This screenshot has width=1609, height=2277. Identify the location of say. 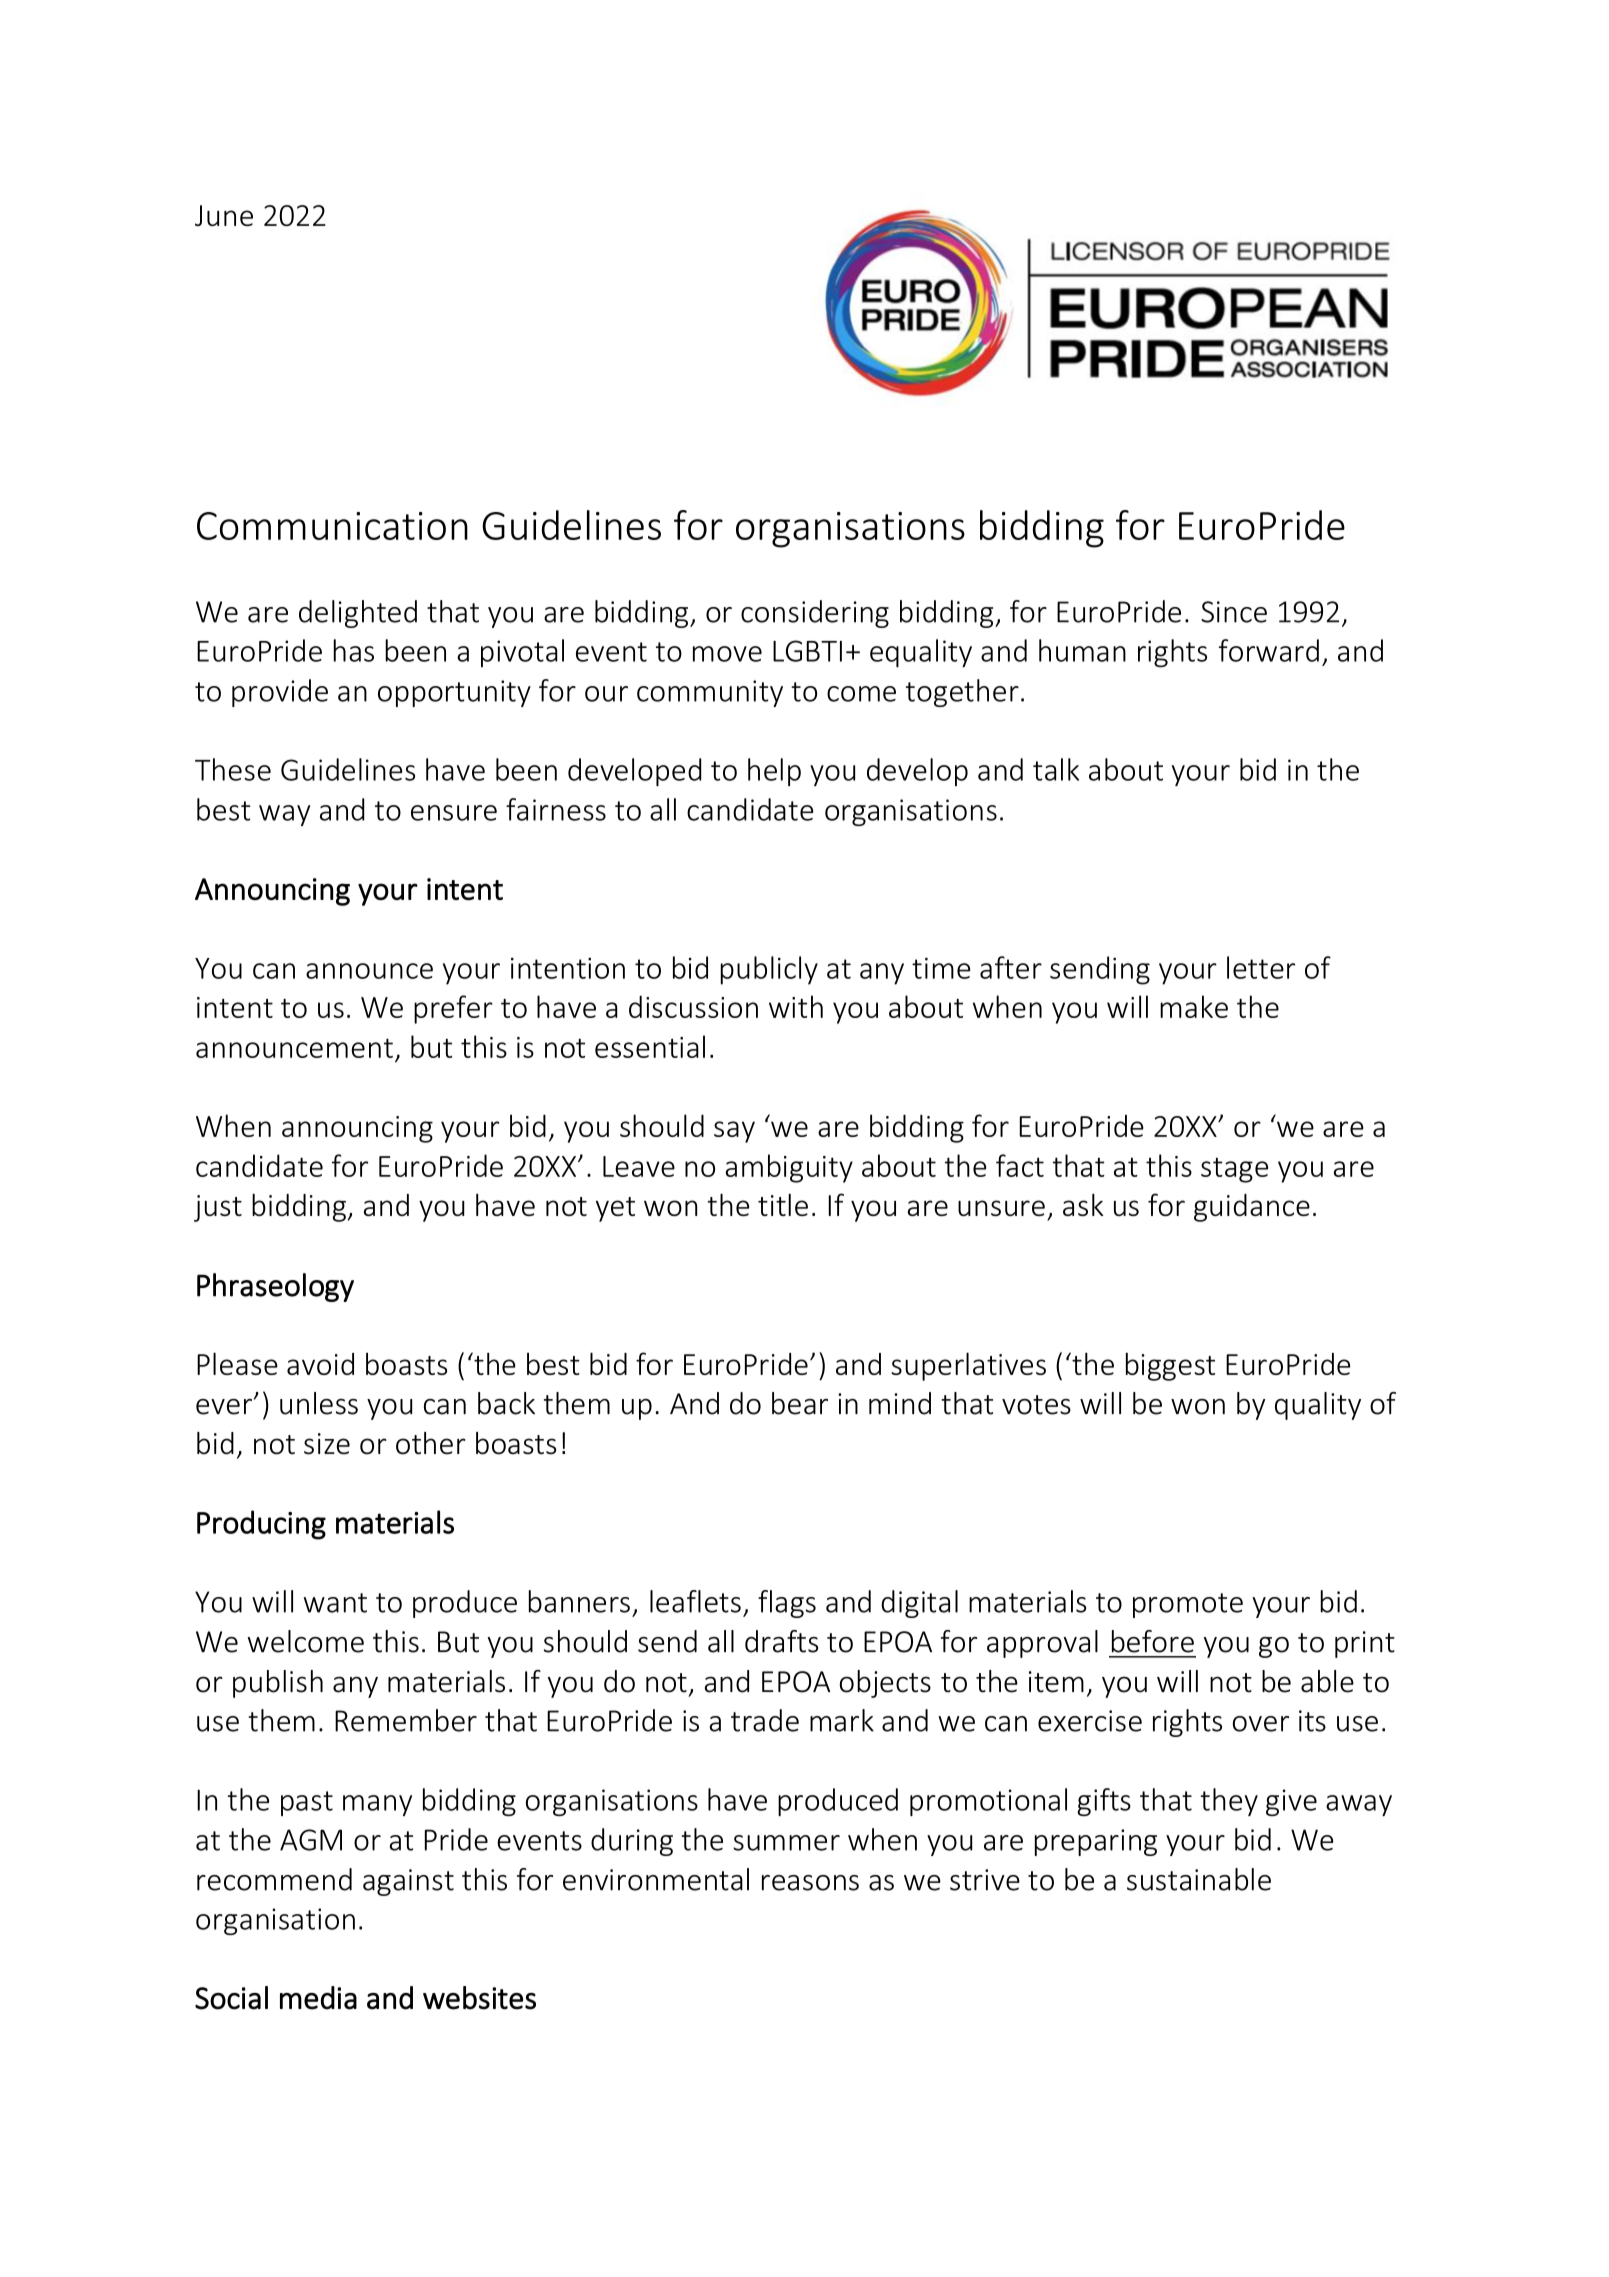
(734, 1132).
